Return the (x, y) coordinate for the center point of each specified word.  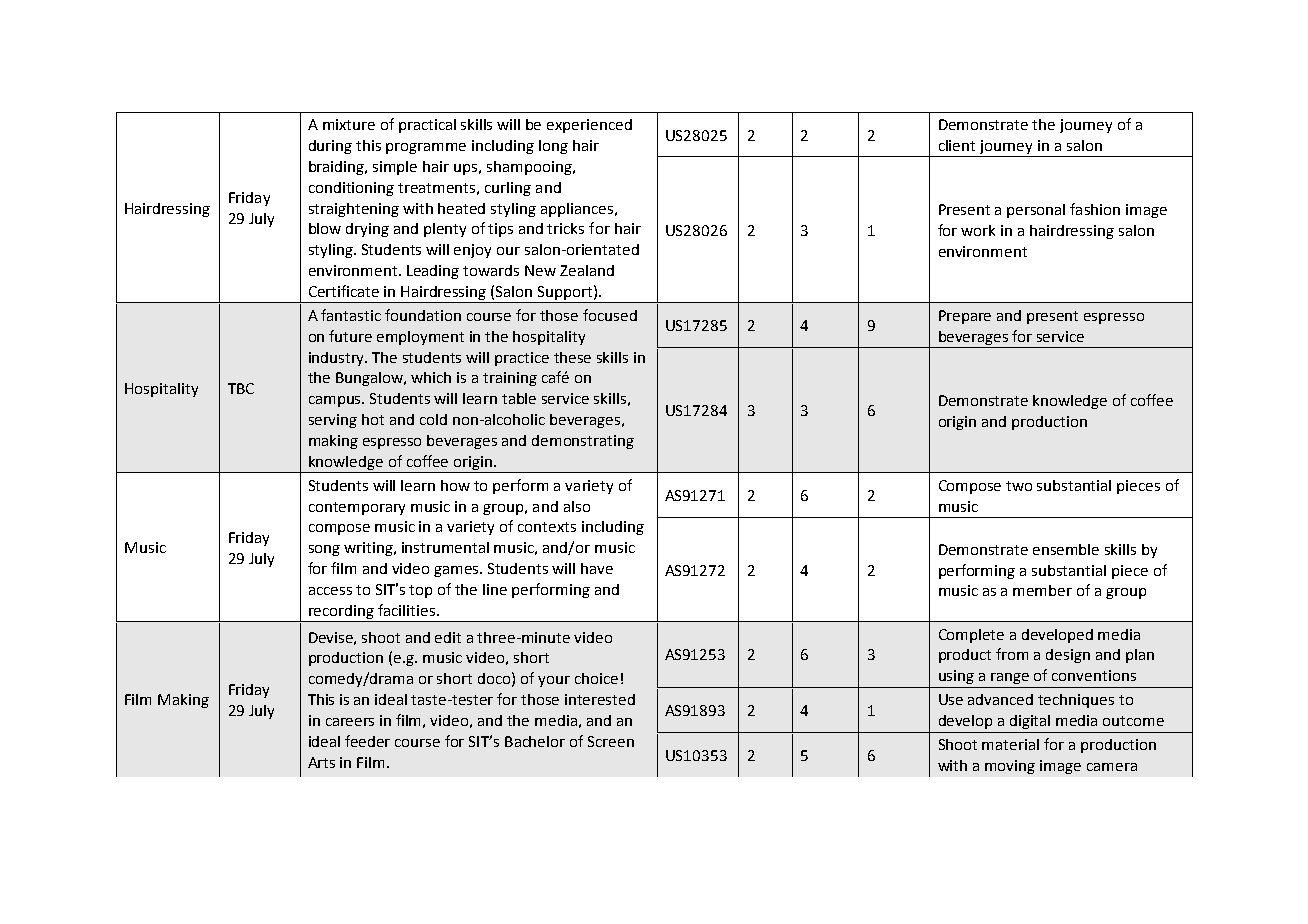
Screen (611, 741)
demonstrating (583, 442)
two (1019, 486)
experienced (589, 126)
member (1042, 590)
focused (610, 315)
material (1010, 744)
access (330, 591)
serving (333, 421)
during (330, 147)
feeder (367, 741)
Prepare (965, 317)
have (597, 568)
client (957, 145)
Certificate (344, 291)
